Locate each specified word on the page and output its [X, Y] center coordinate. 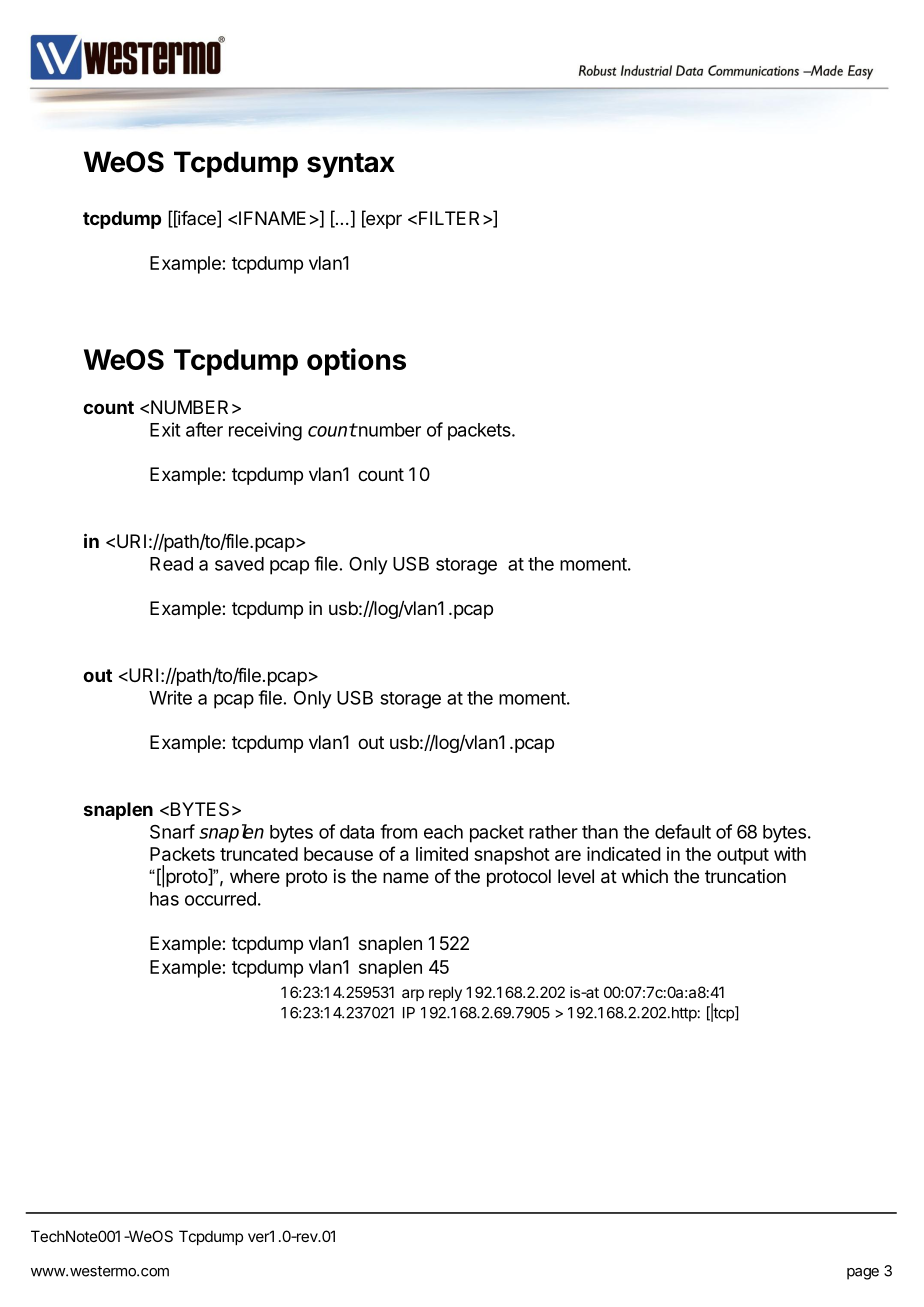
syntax [351, 165]
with [790, 854]
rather [553, 832]
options [356, 362]
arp [413, 995]
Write [170, 697]
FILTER [449, 218]
